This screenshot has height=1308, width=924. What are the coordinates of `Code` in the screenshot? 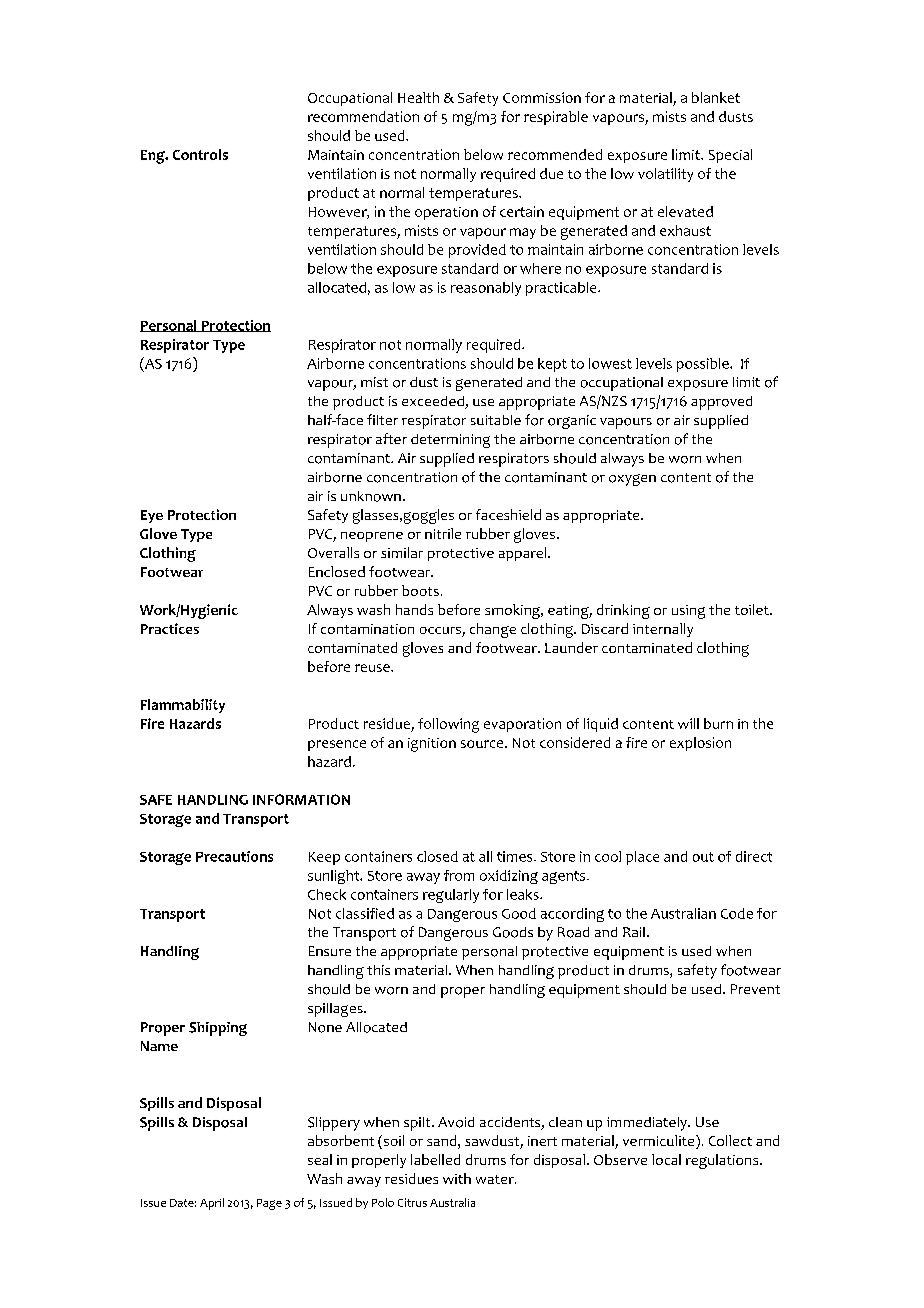 It's located at (737, 913).
